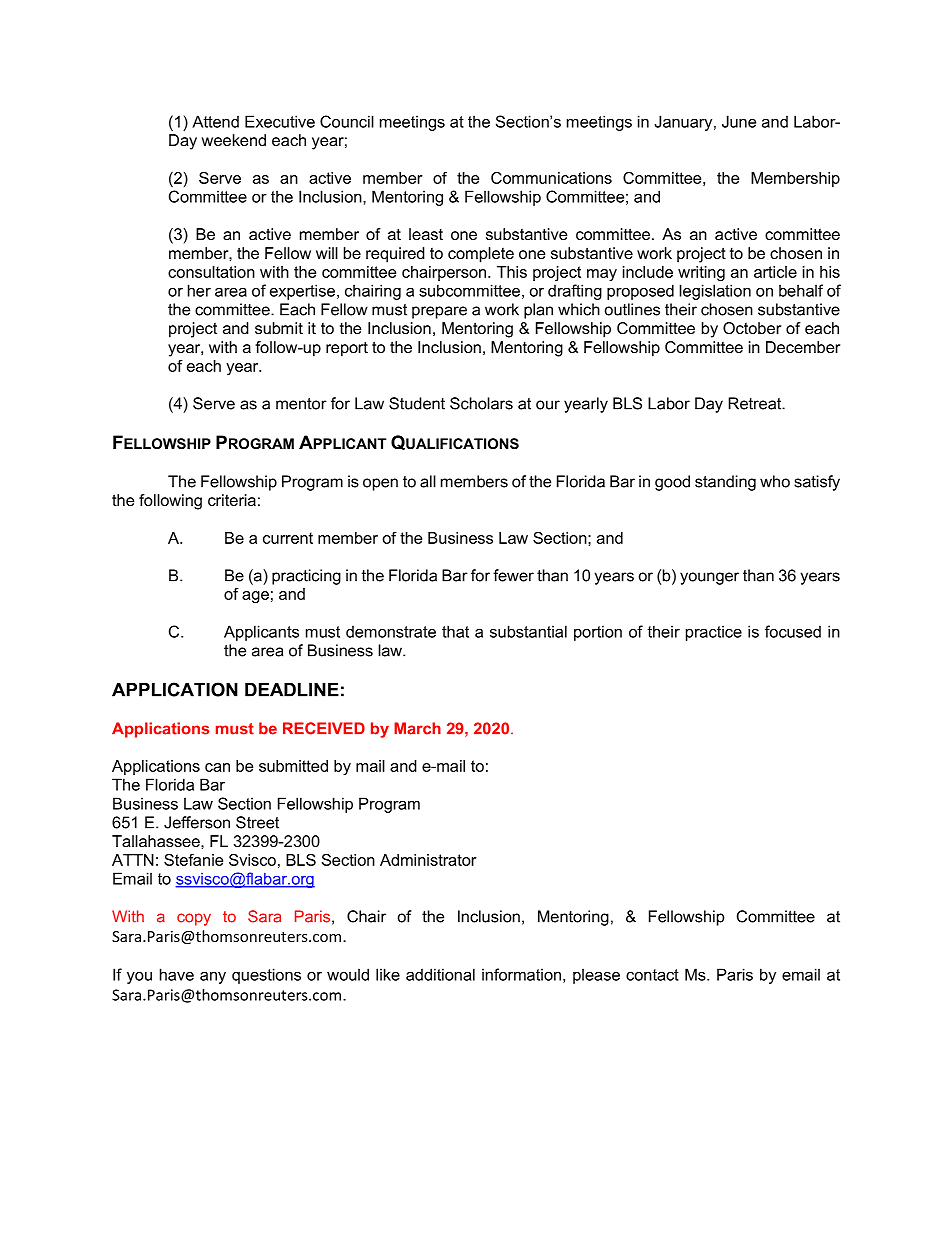 The width and height of the screenshot is (952, 1233). What do you see at coordinates (725, 483) in the screenshot?
I see `standing` at bounding box center [725, 483].
